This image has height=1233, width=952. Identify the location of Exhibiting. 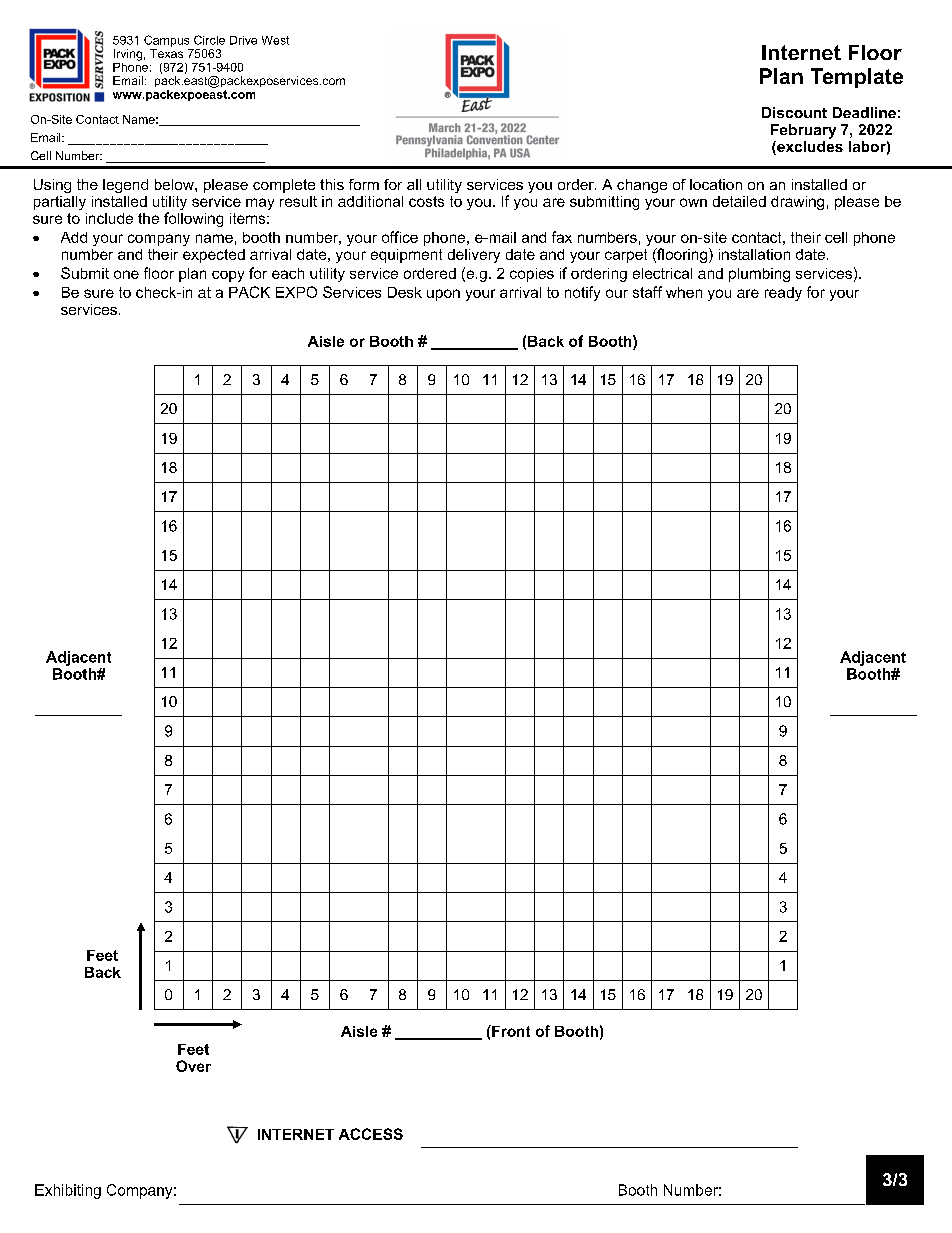
(68, 1191).
